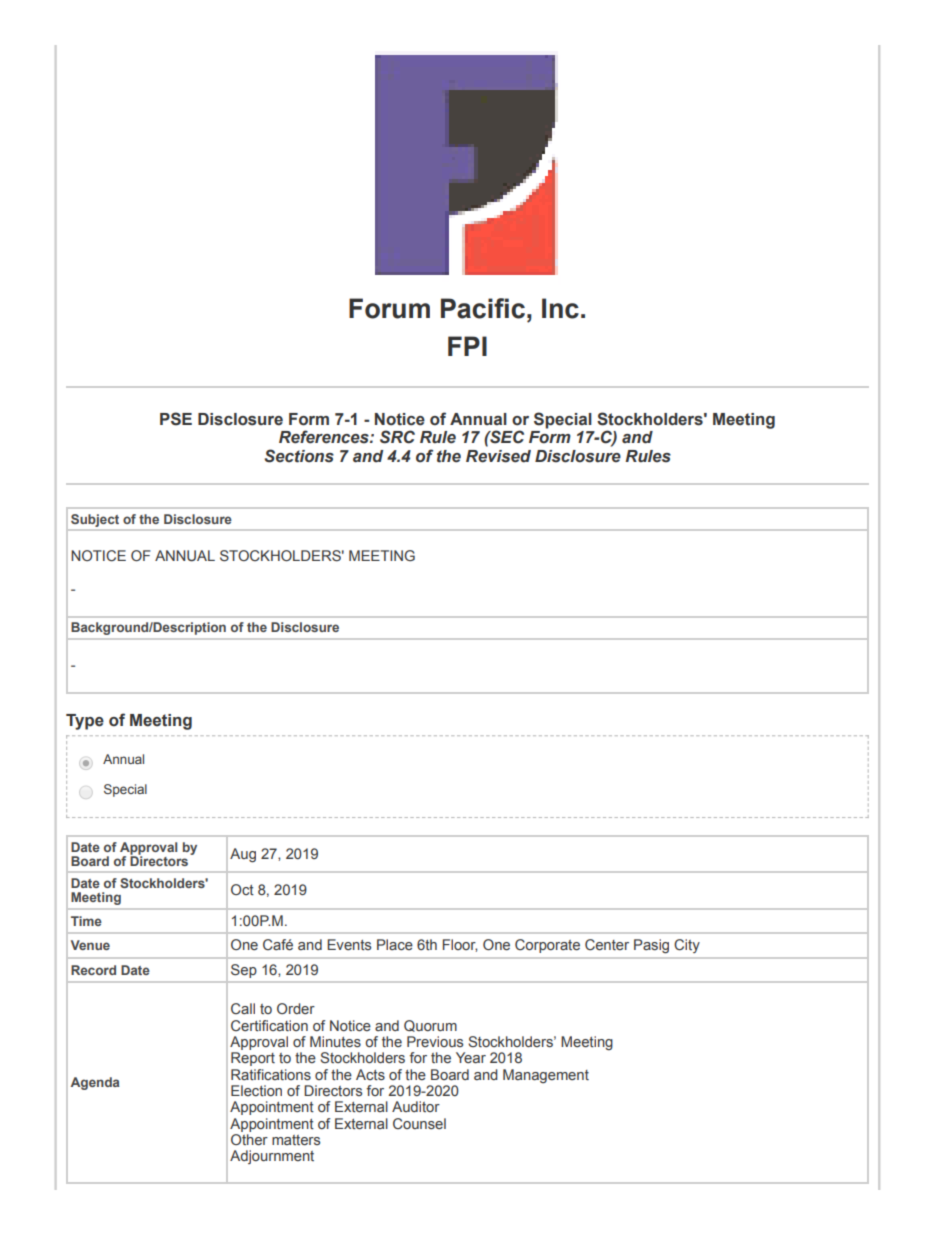 The image size is (952, 1233). Describe the element at coordinates (243, 855) in the page. I see `Aug` at that location.
